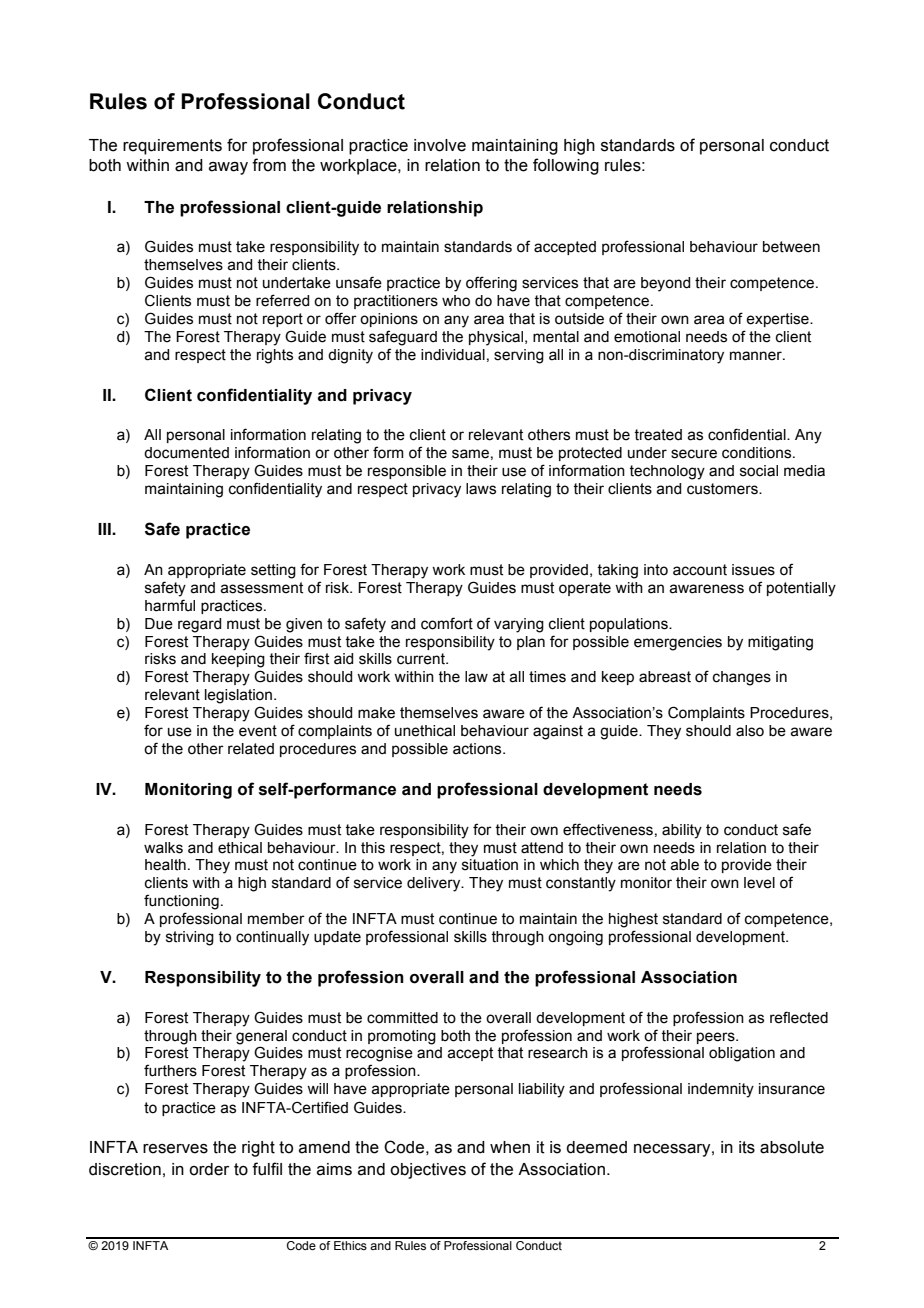  Describe the element at coordinates (228, 168) in the page. I see `away` at that location.
